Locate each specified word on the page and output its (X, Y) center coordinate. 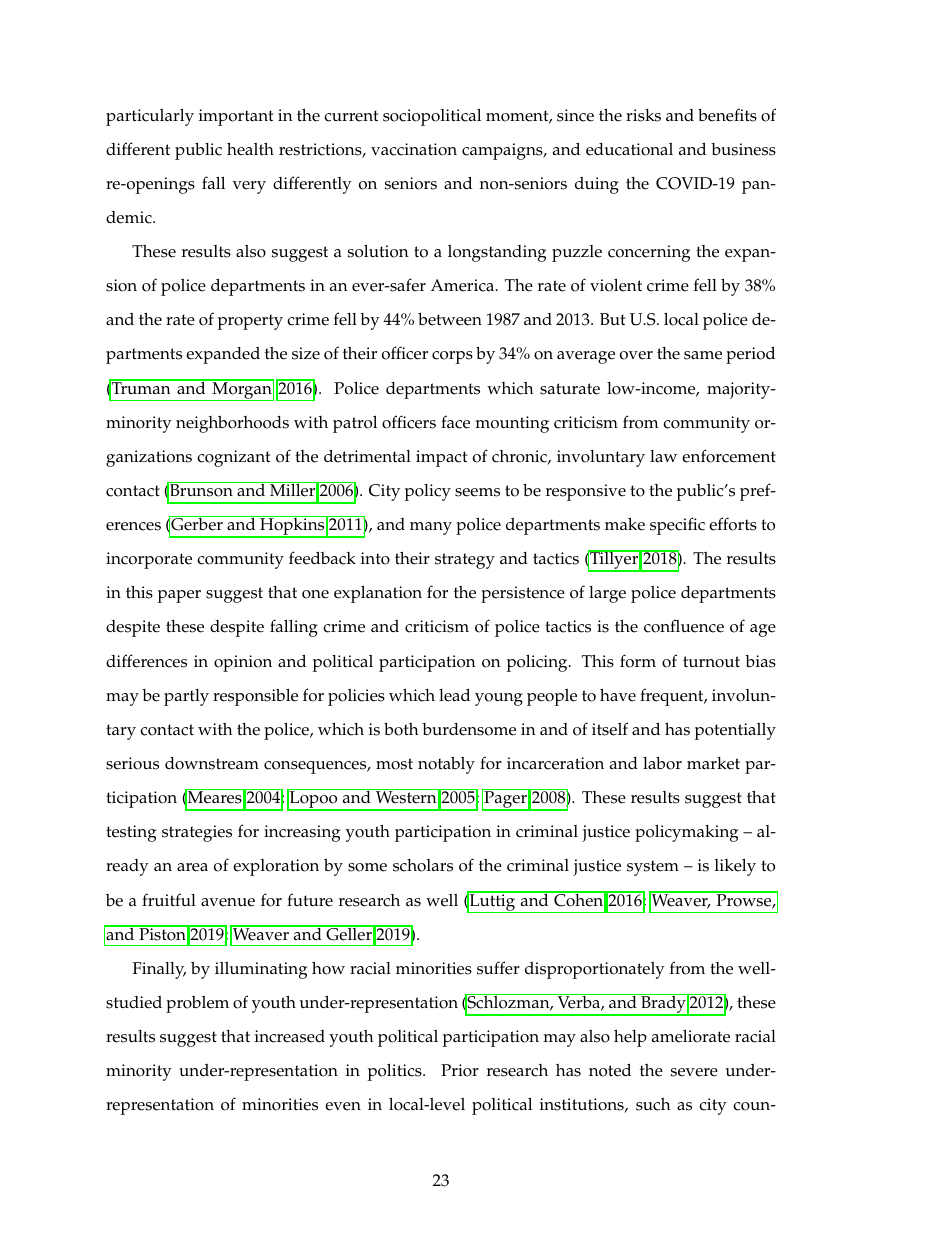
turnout (711, 662)
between (450, 319)
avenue (228, 902)
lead (454, 695)
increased (290, 1036)
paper (179, 596)
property (250, 322)
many (431, 528)
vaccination (414, 149)
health (250, 149)
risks (643, 115)
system (653, 868)
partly (186, 697)
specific (677, 526)
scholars (423, 865)
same (703, 355)
